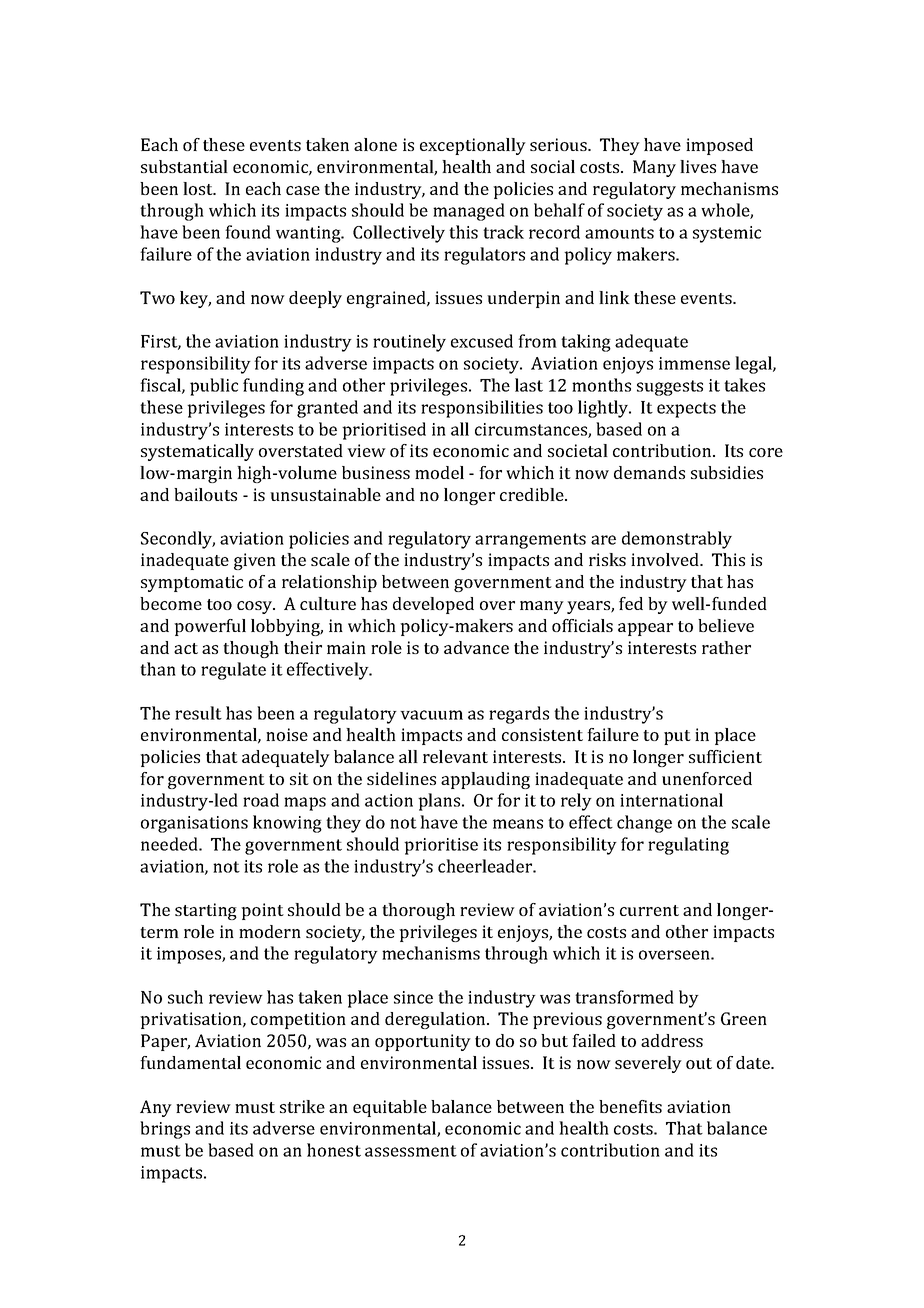 The width and height of the screenshot is (924, 1308). What do you see at coordinates (199, 188) in the screenshot?
I see `lost` at bounding box center [199, 188].
